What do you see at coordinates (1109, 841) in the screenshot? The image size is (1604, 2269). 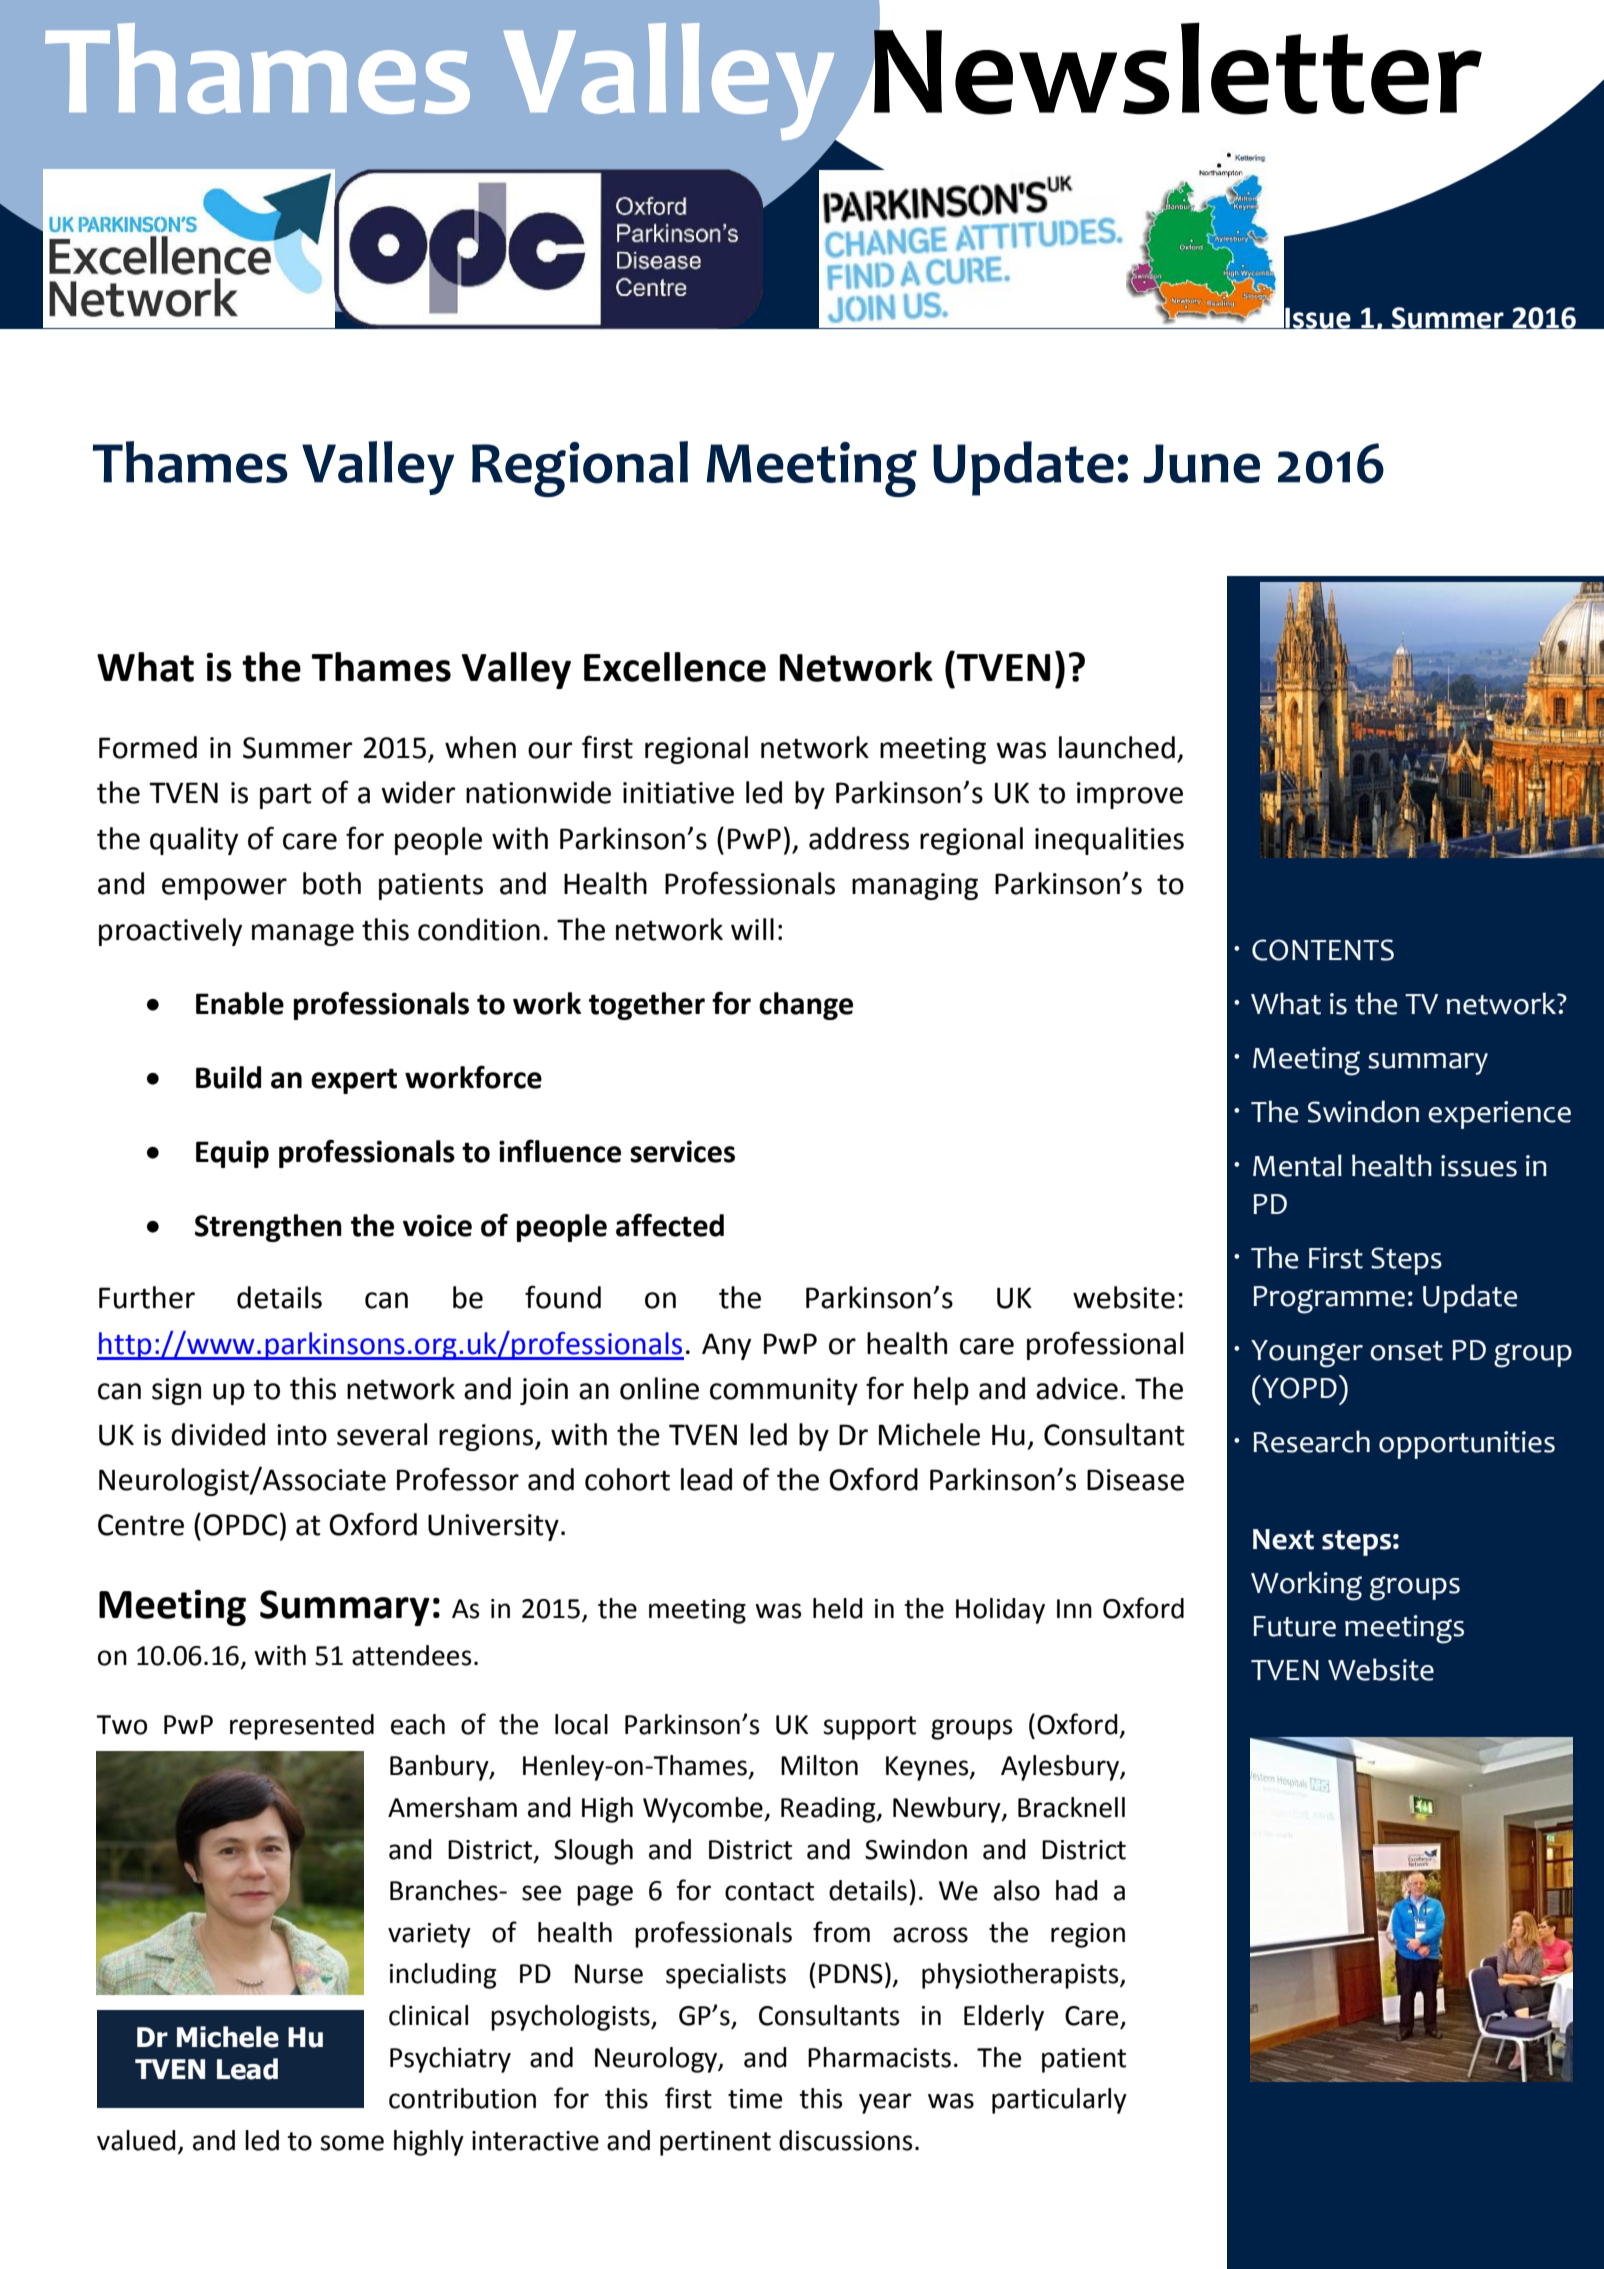 I see `inequalities` at bounding box center [1109, 841].
